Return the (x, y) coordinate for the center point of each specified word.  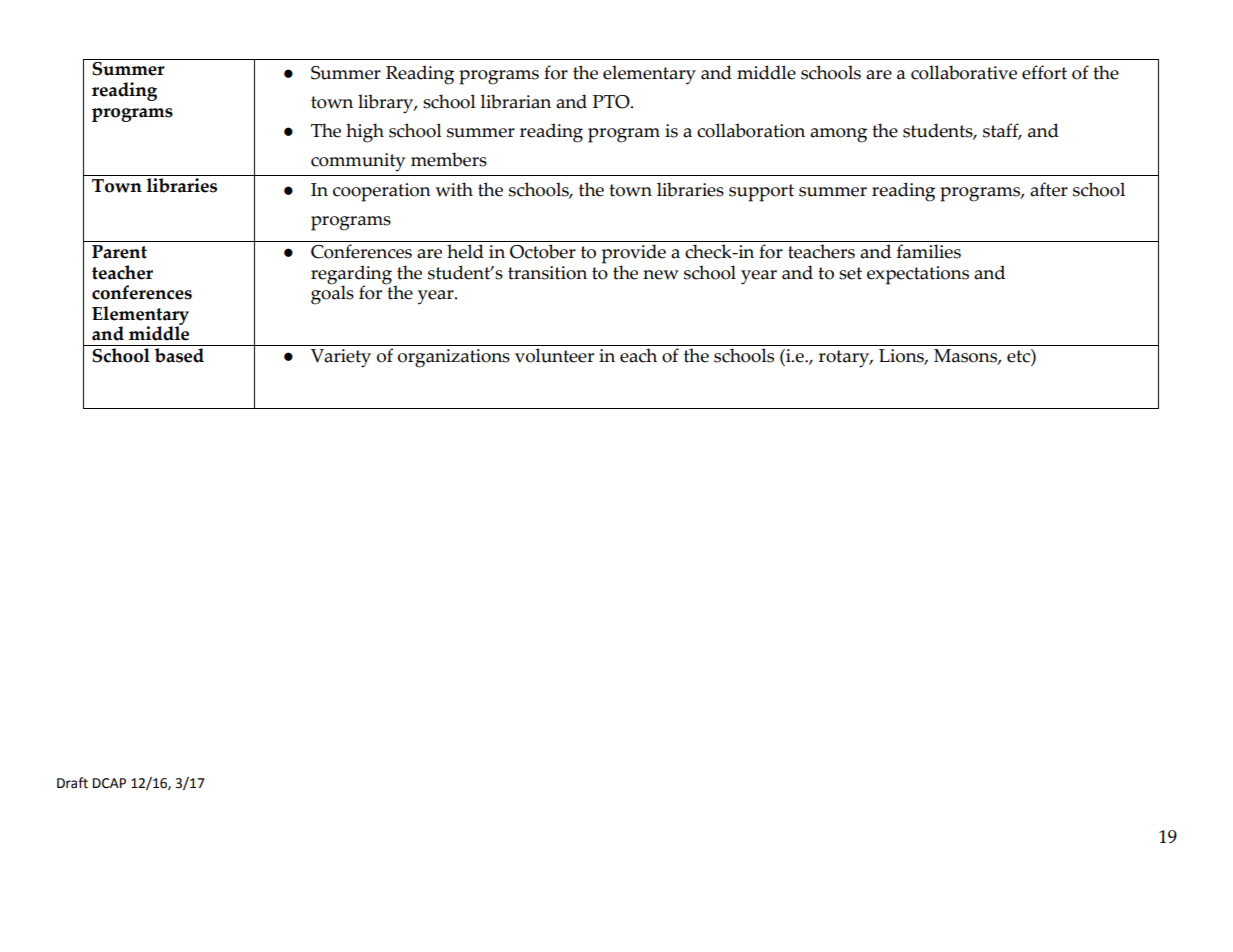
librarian (515, 101)
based (179, 355)
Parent (119, 252)
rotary (845, 359)
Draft (72, 783)
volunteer (554, 355)
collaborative (964, 72)
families (929, 251)
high (365, 133)
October (543, 251)
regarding (352, 276)
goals (332, 294)
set (850, 273)
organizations (454, 358)
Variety (341, 358)
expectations (918, 275)
